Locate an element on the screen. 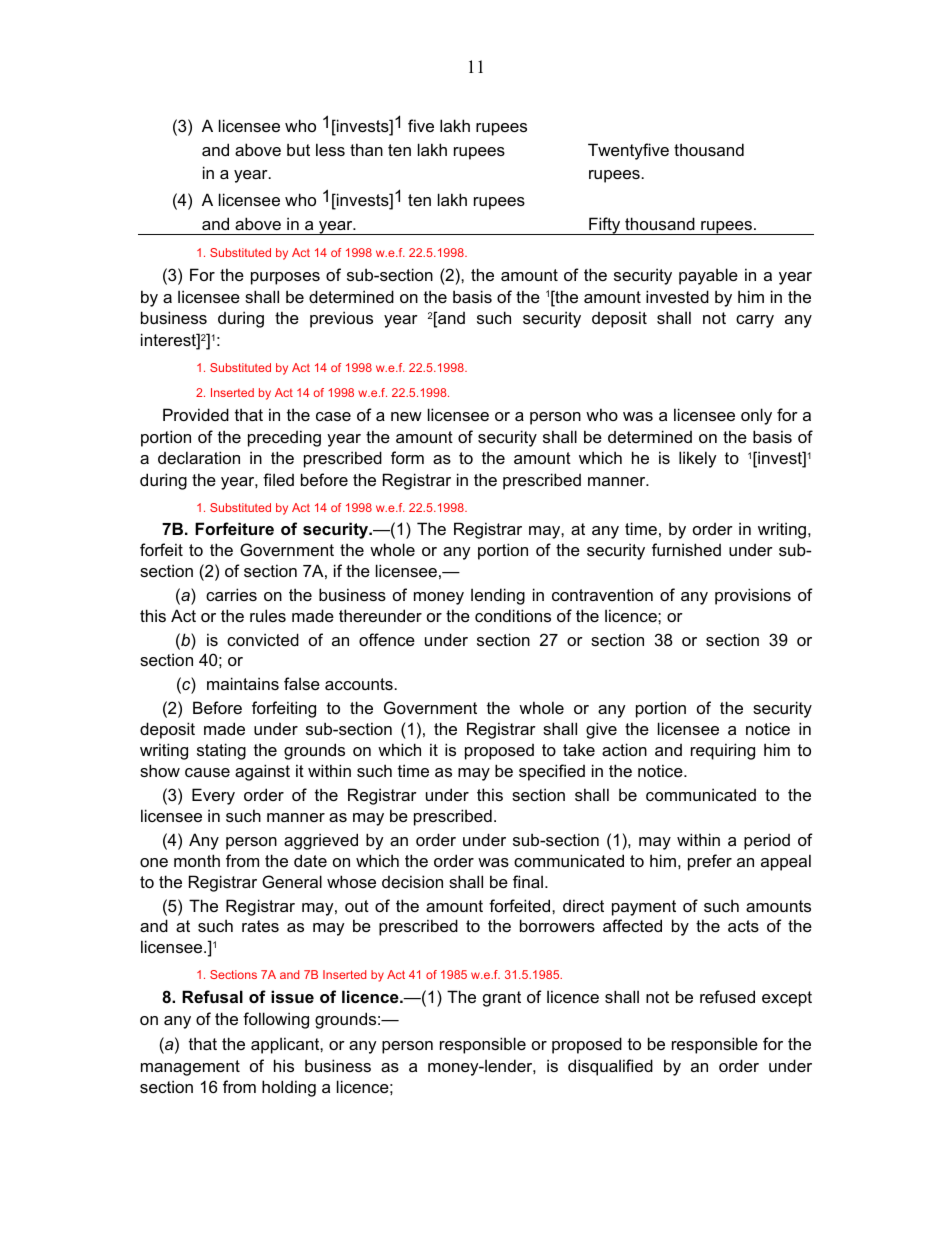 The image size is (952, 1233). stating is located at coordinates (221, 751).
